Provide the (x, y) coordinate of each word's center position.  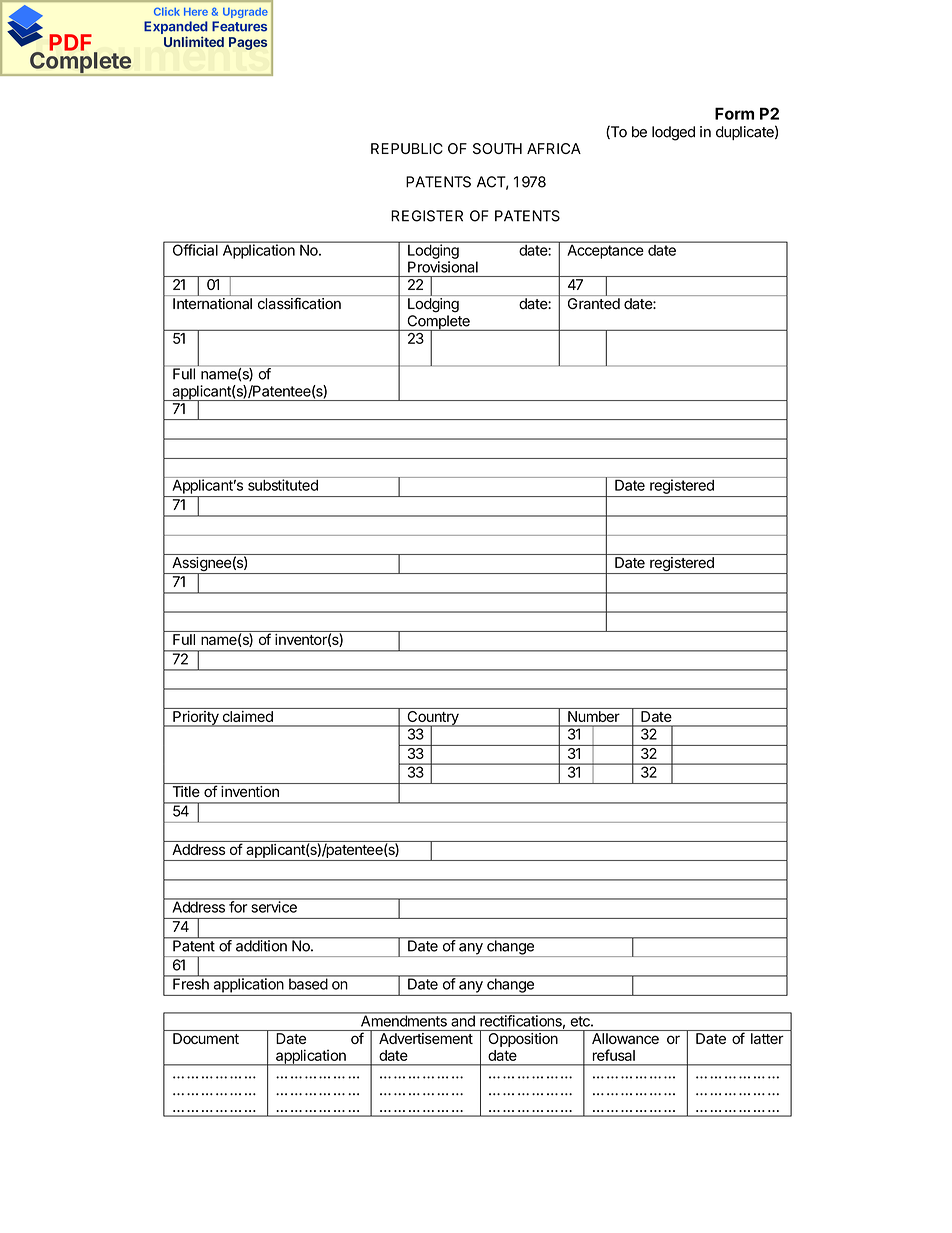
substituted (283, 485)
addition (261, 945)
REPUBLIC (407, 148)
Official (195, 249)
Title (186, 791)
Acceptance (605, 252)
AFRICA (554, 148)
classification (299, 303)
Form (734, 113)
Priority (196, 719)
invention (250, 791)
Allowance (625, 1038)
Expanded (176, 27)
